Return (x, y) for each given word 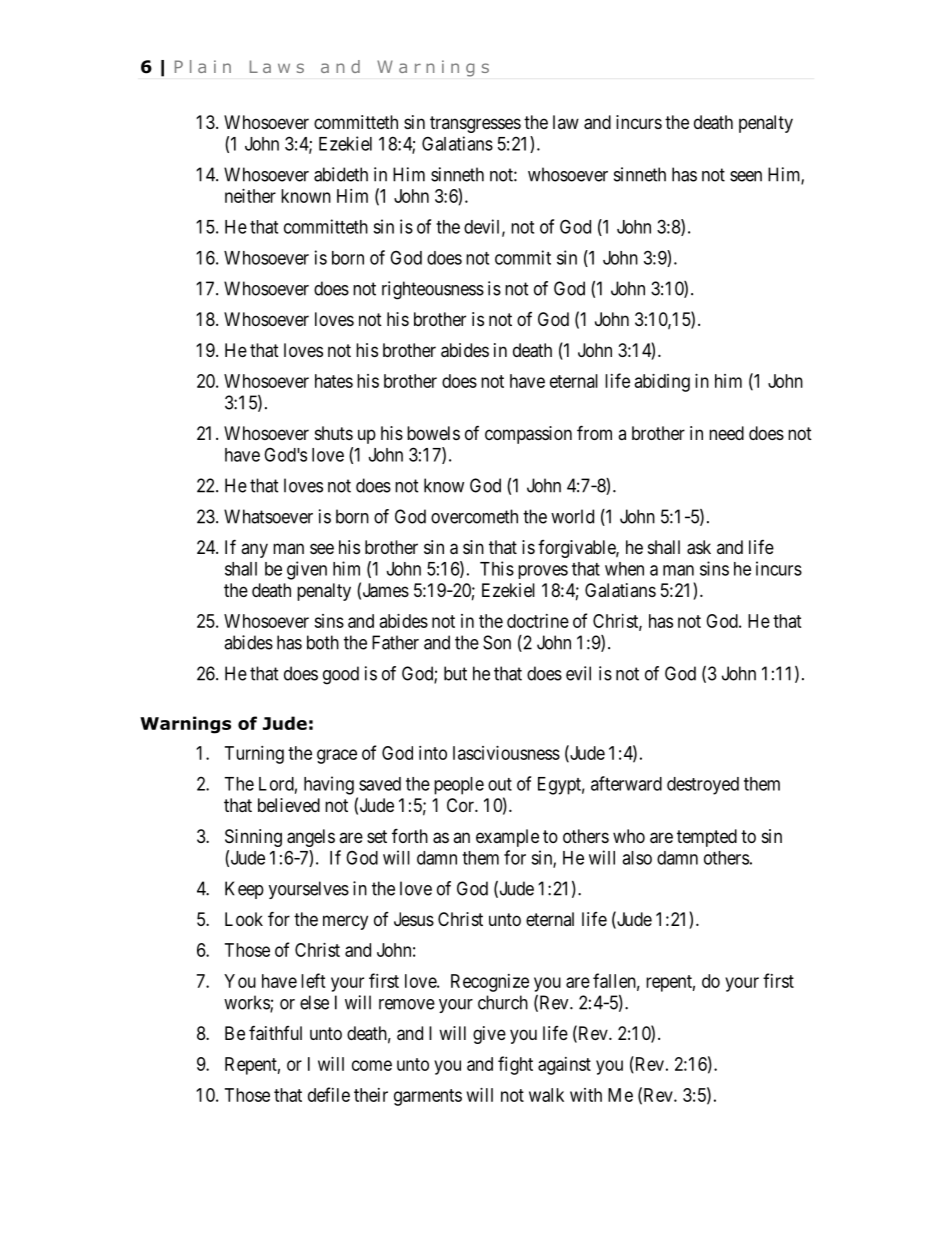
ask (699, 547)
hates (334, 381)
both (323, 642)
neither (250, 196)
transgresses (475, 124)
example (507, 838)
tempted (707, 838)
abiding (662, 383)
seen (746, 176)
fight (515, 1065)
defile (329, 1094)
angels (311, 838)
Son (497, 642)
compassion (528, 435)
